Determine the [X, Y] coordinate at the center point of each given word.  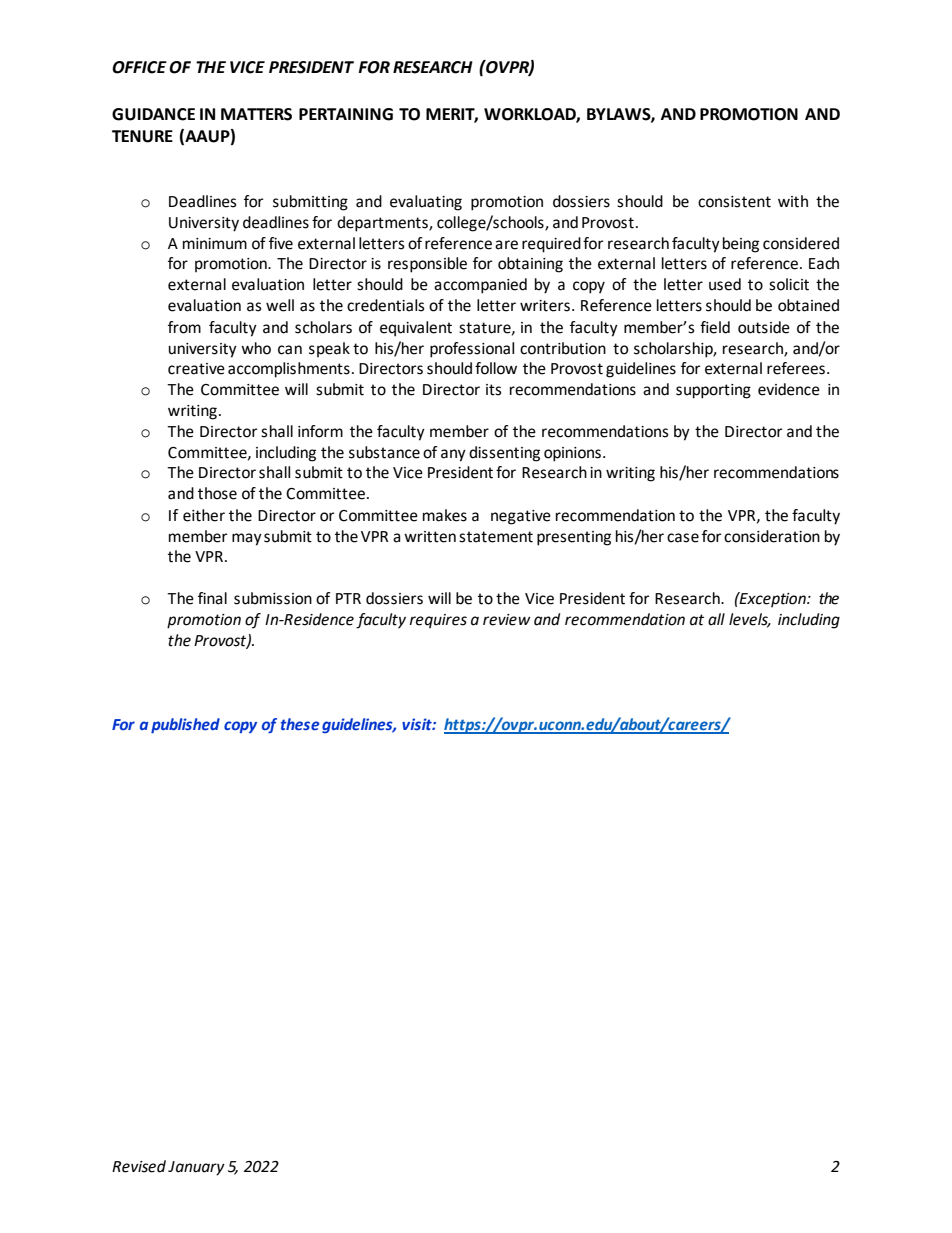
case [683, 538]
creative [196, 369]
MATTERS [256, 114]
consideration [772, 536]
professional [472, 350]
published [185, 725]
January [196, 1168]
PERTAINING [346, 114]
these [300, 724]
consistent [734, 202]
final [212, 598]
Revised [139, 1166]
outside [764, 327]
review [507, 620]
